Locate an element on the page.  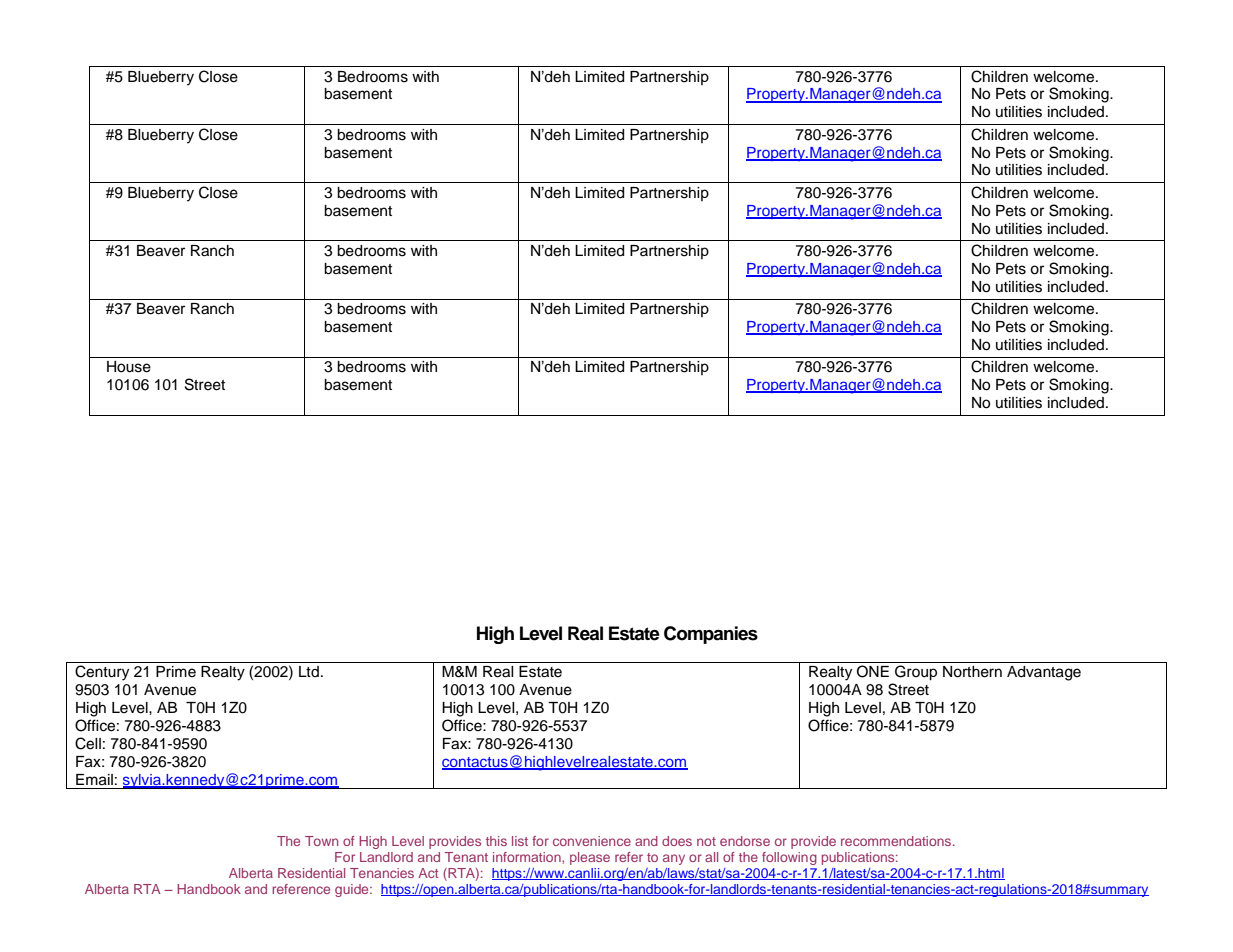
Advantage is located at coordinates (1044, 673).
